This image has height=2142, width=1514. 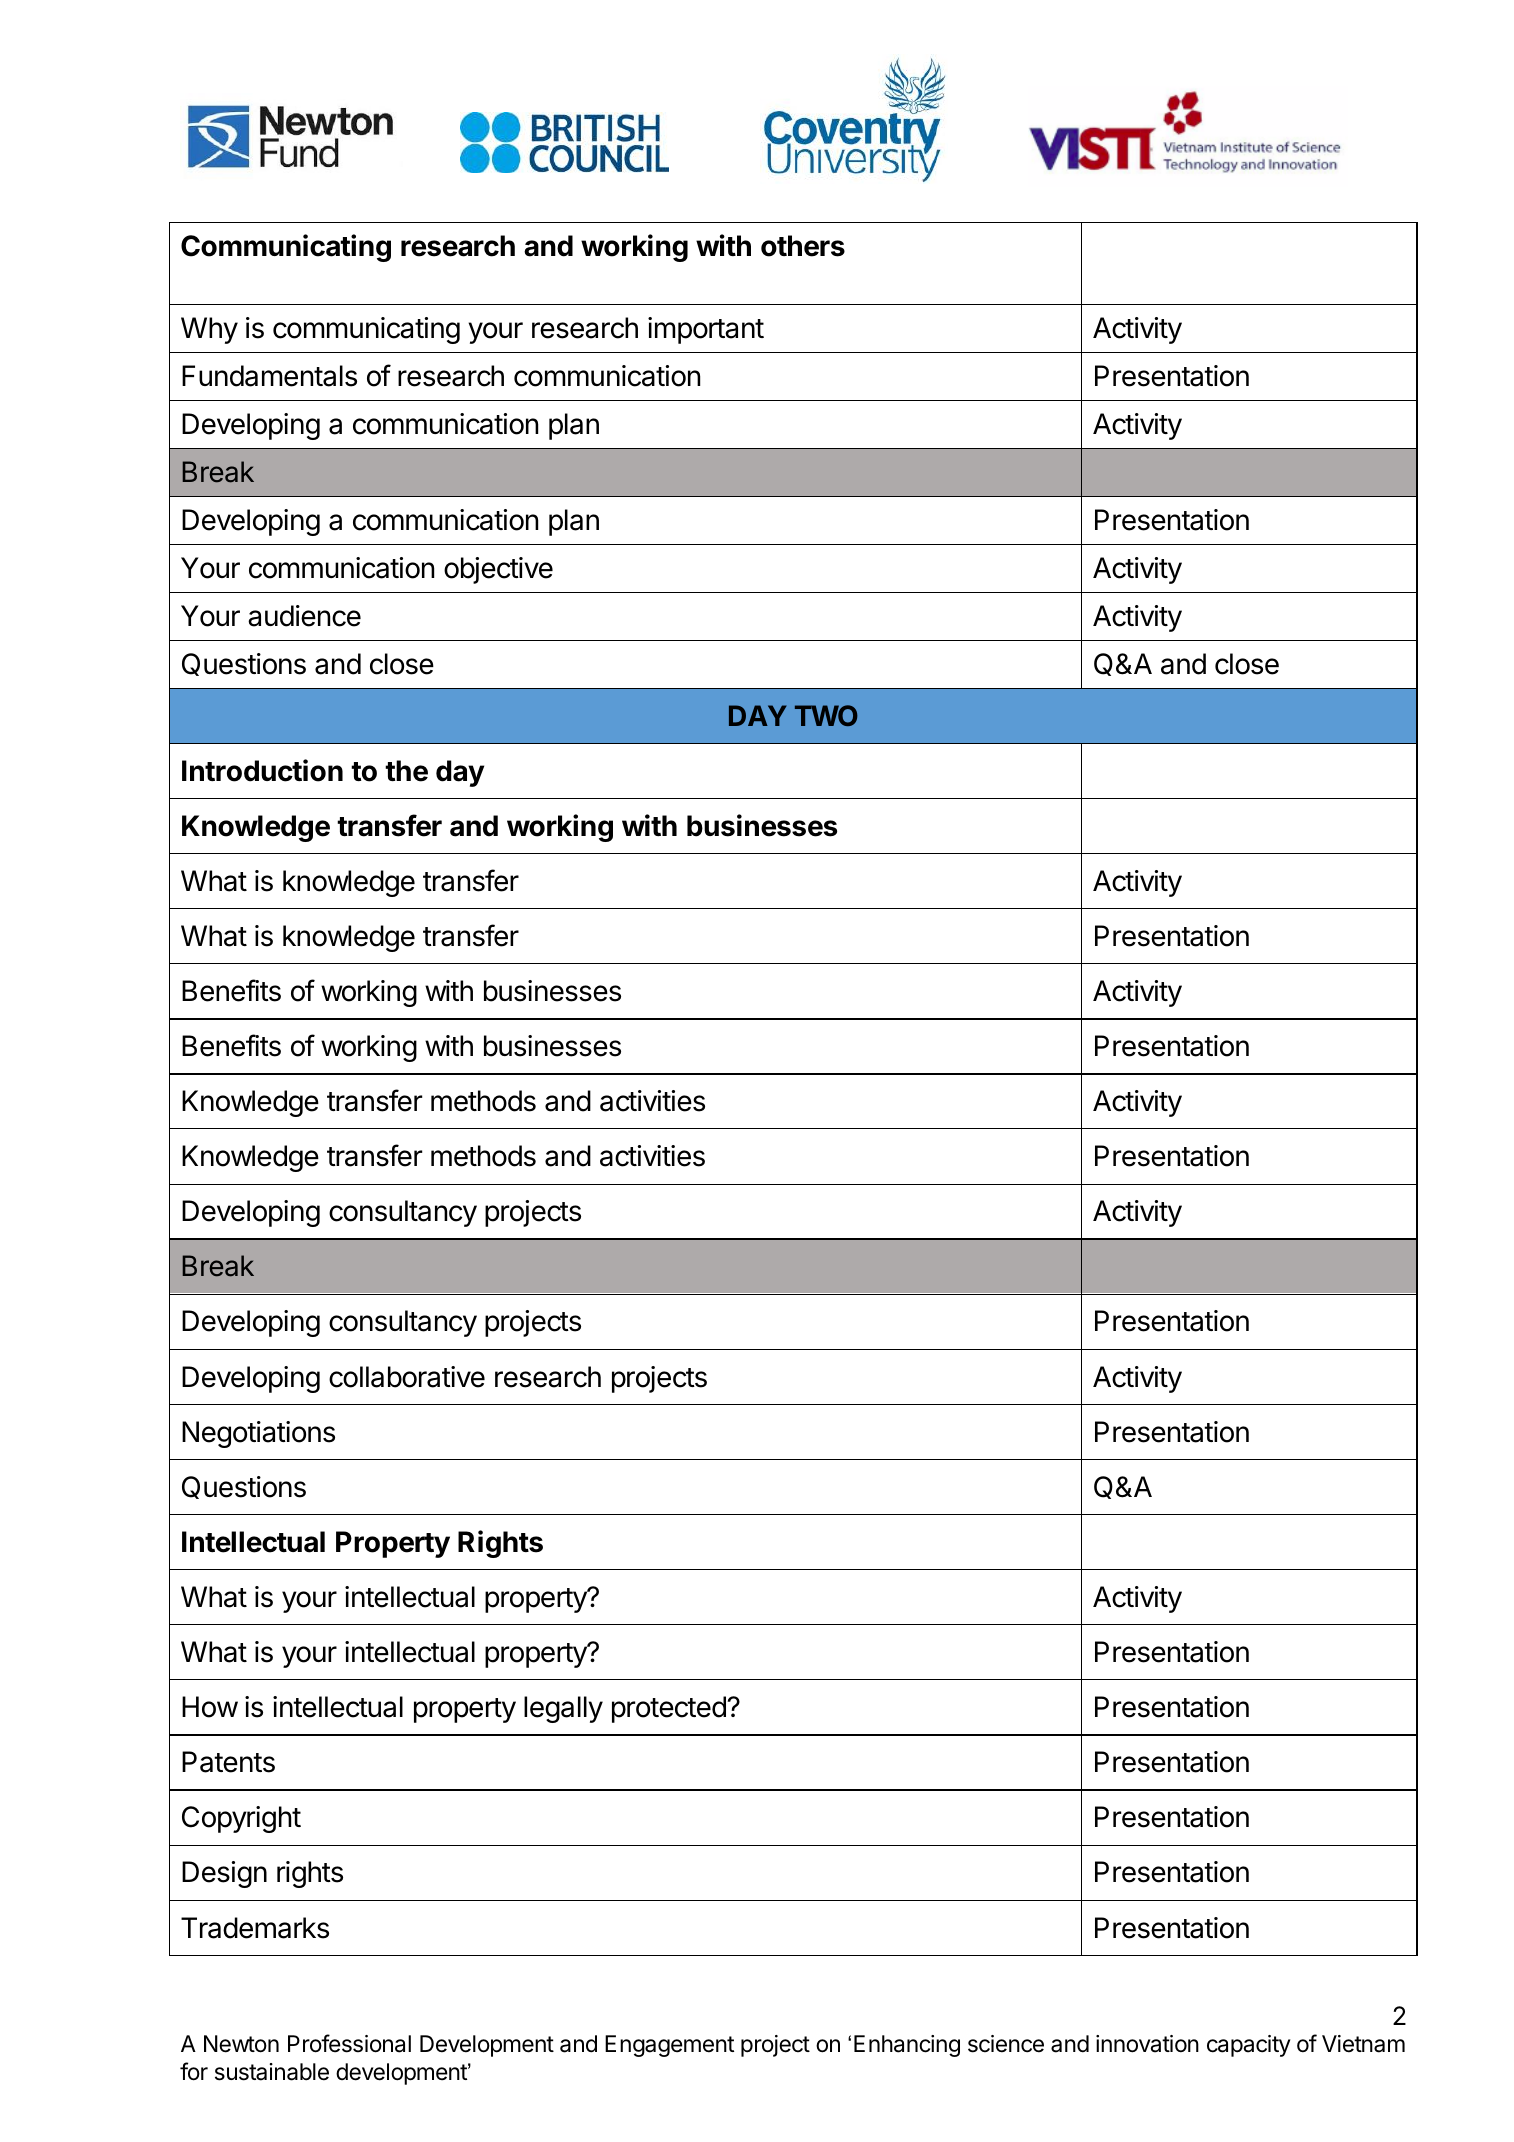 What do you see at coordinates (803, 246) in the image?
I see `others` at bounding box center [803, 246].
